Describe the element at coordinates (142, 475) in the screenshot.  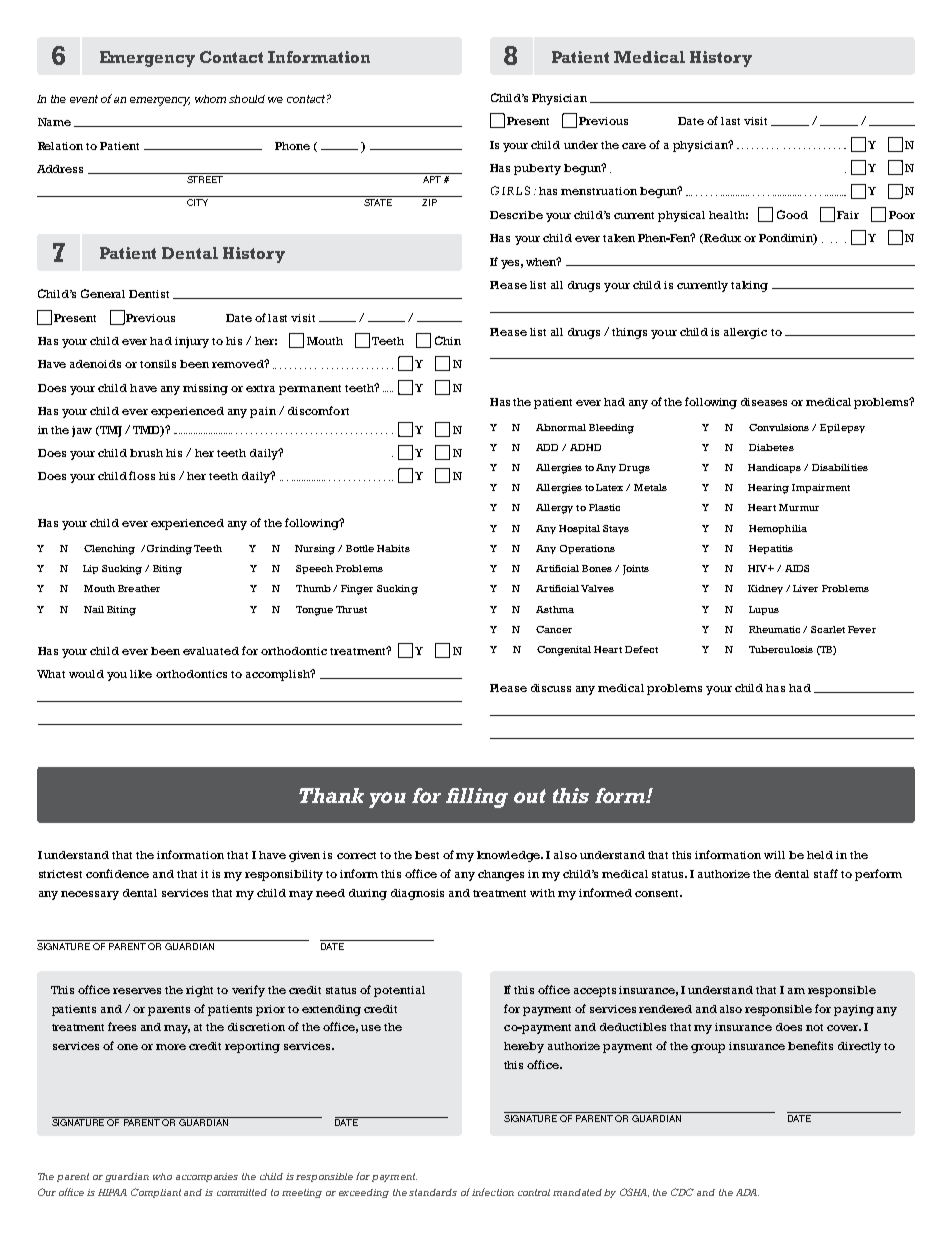
I see `floss` at that location.
